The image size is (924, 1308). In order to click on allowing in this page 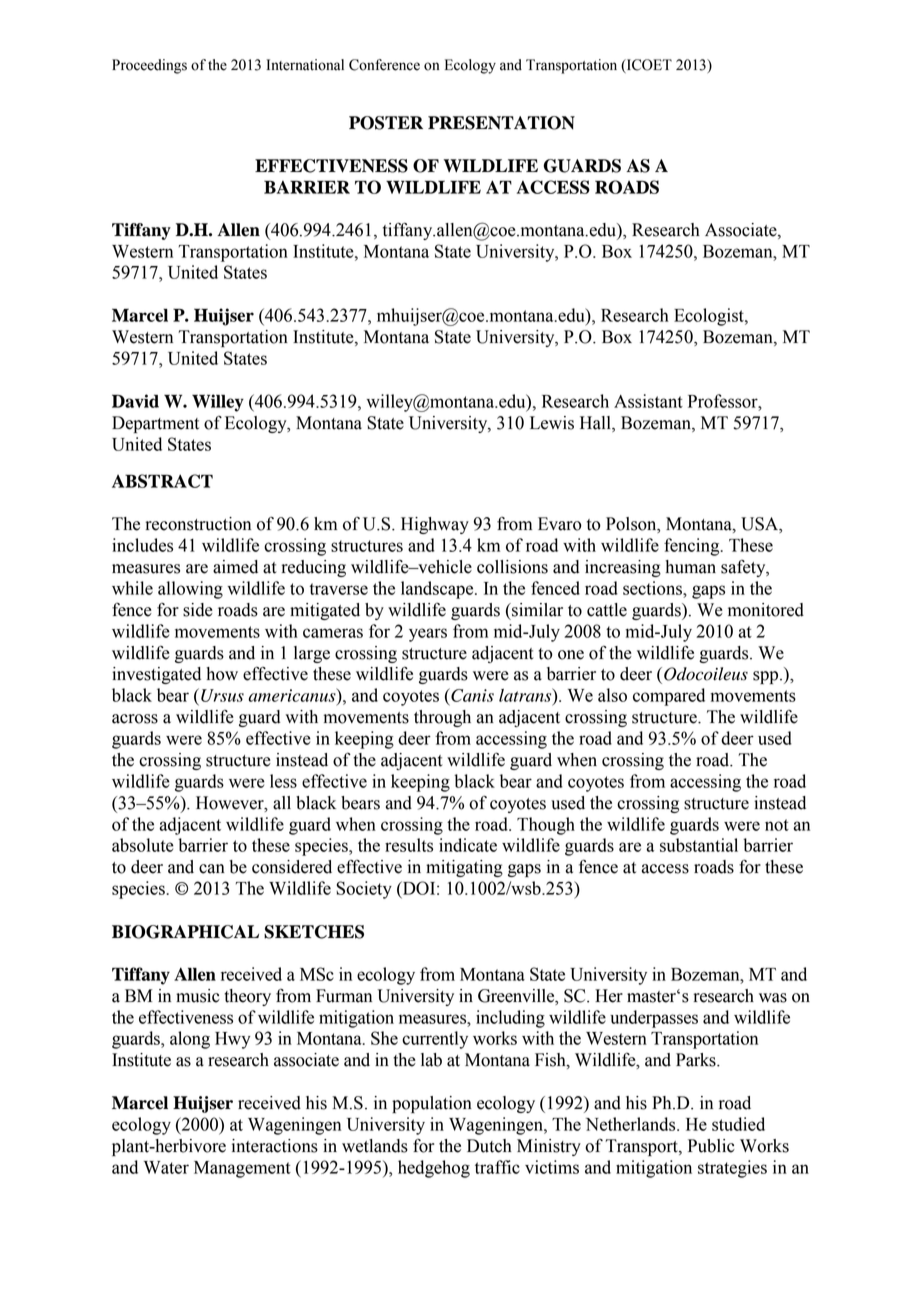, I will do `click(190, 590)`.
